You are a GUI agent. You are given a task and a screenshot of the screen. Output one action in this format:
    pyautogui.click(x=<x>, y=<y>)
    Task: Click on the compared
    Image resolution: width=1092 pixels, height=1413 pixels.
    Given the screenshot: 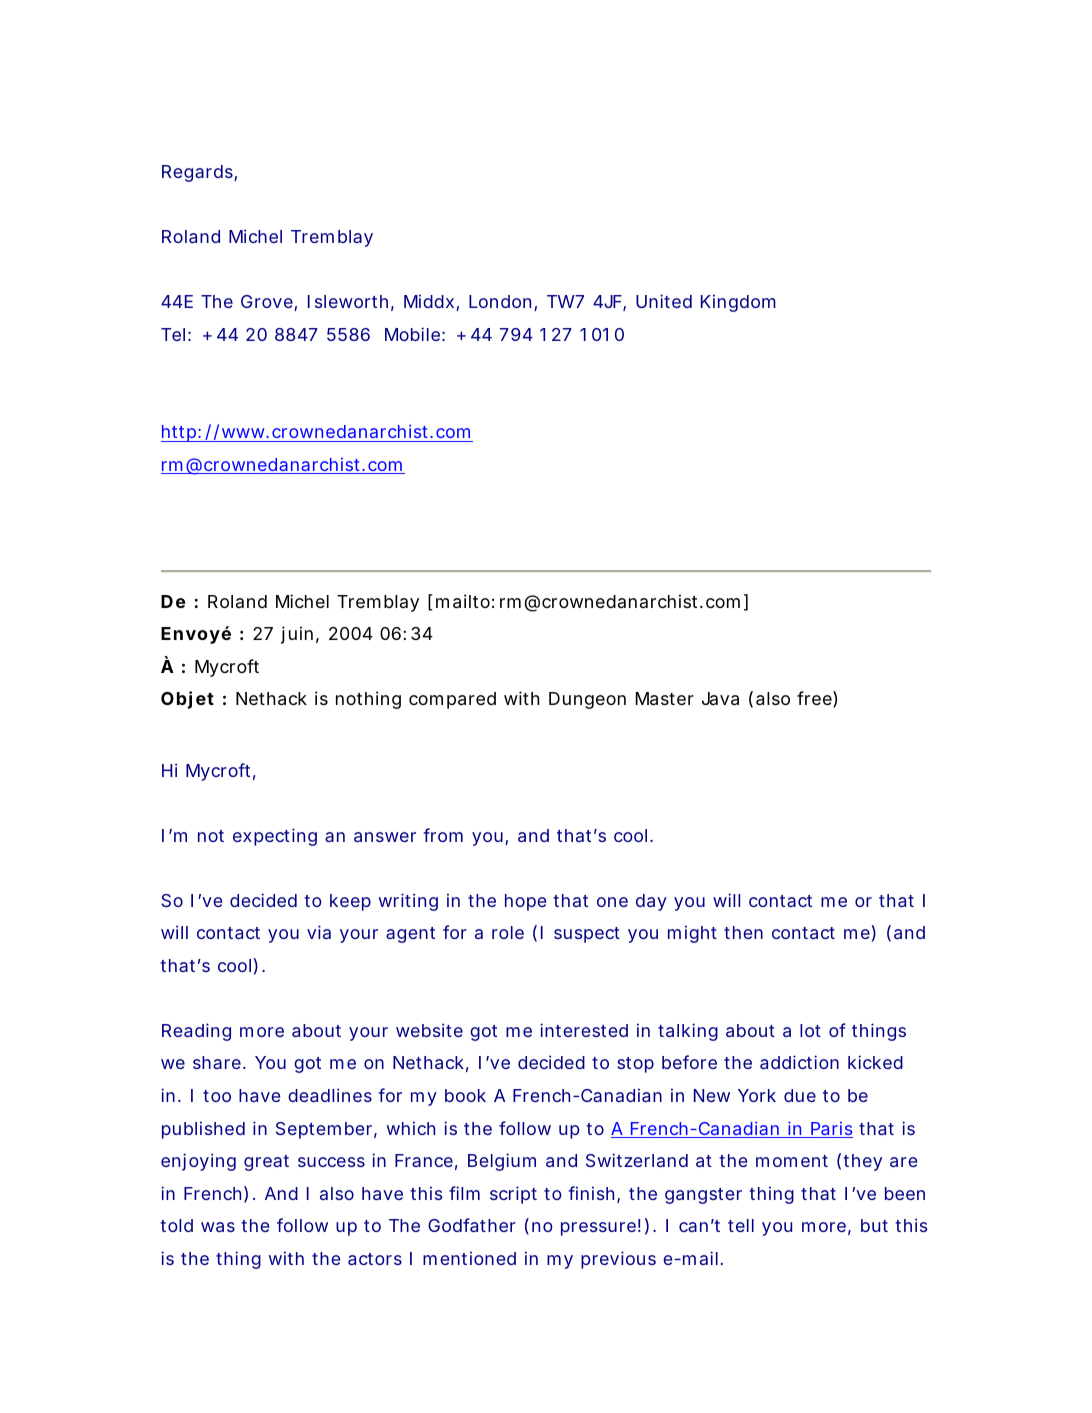 What is the action you would take?
    pyautogui.click(x=452, y=700)
